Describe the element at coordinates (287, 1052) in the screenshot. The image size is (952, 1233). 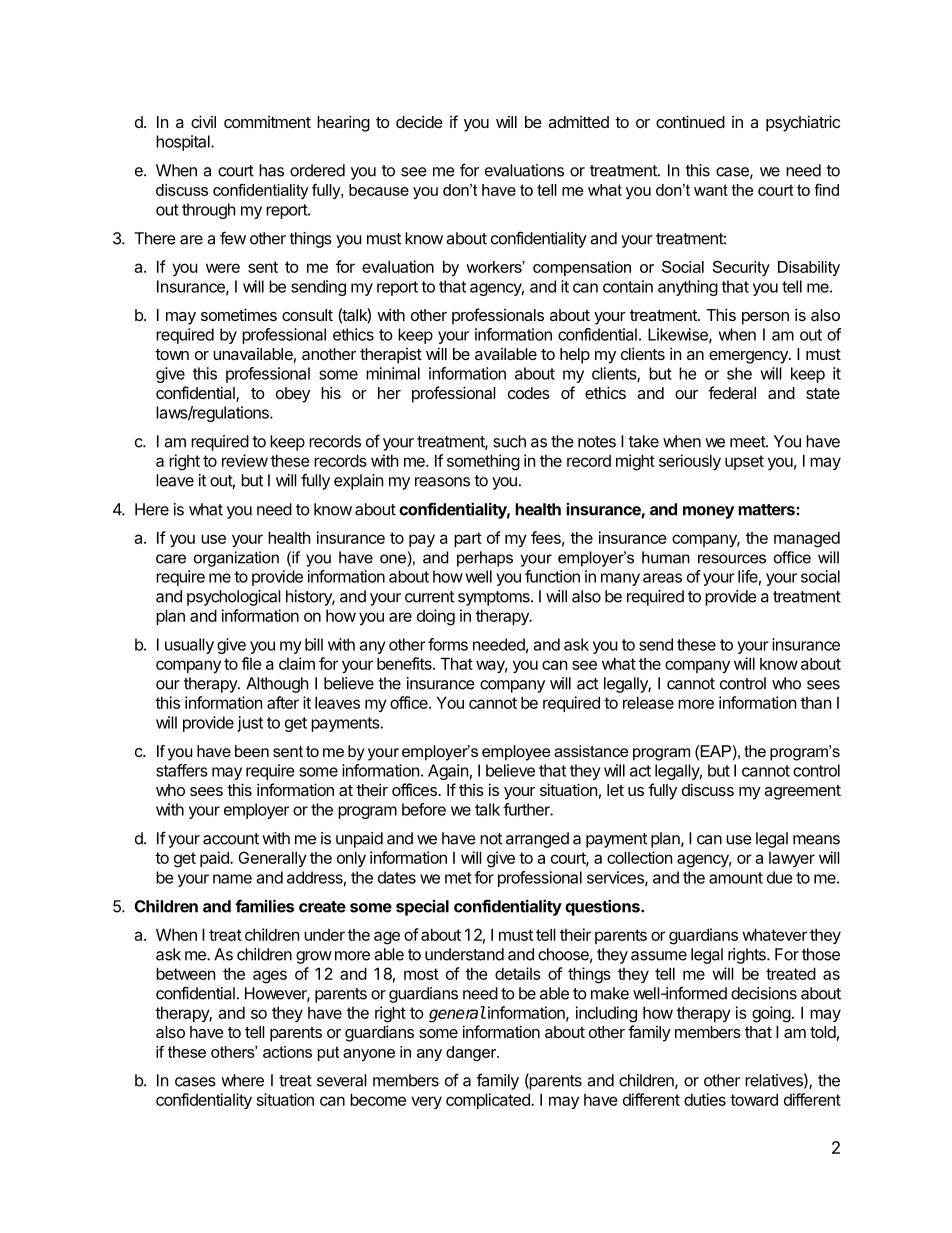
I see `actions` at that location.
